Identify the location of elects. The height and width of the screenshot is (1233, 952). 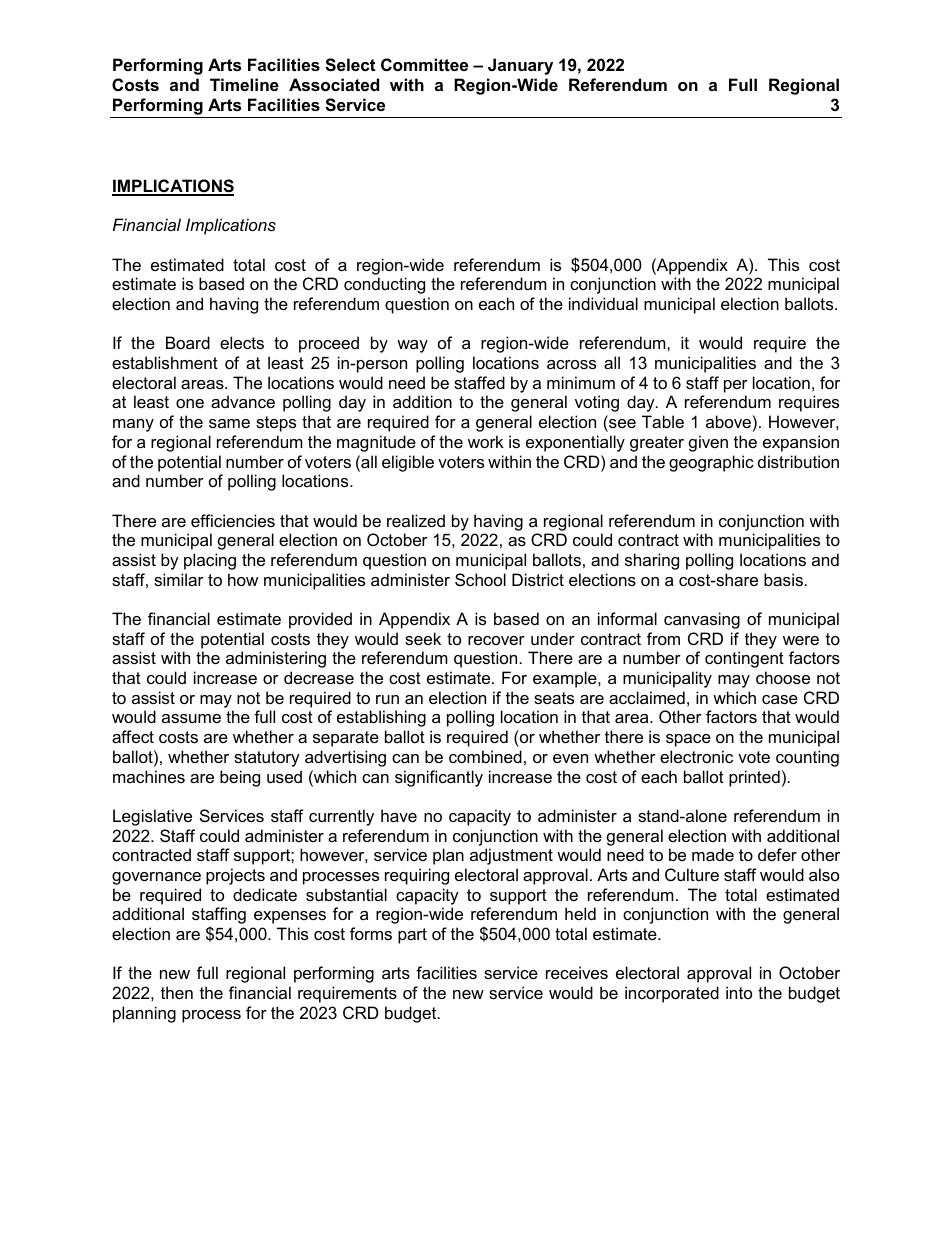
(242, 342).
